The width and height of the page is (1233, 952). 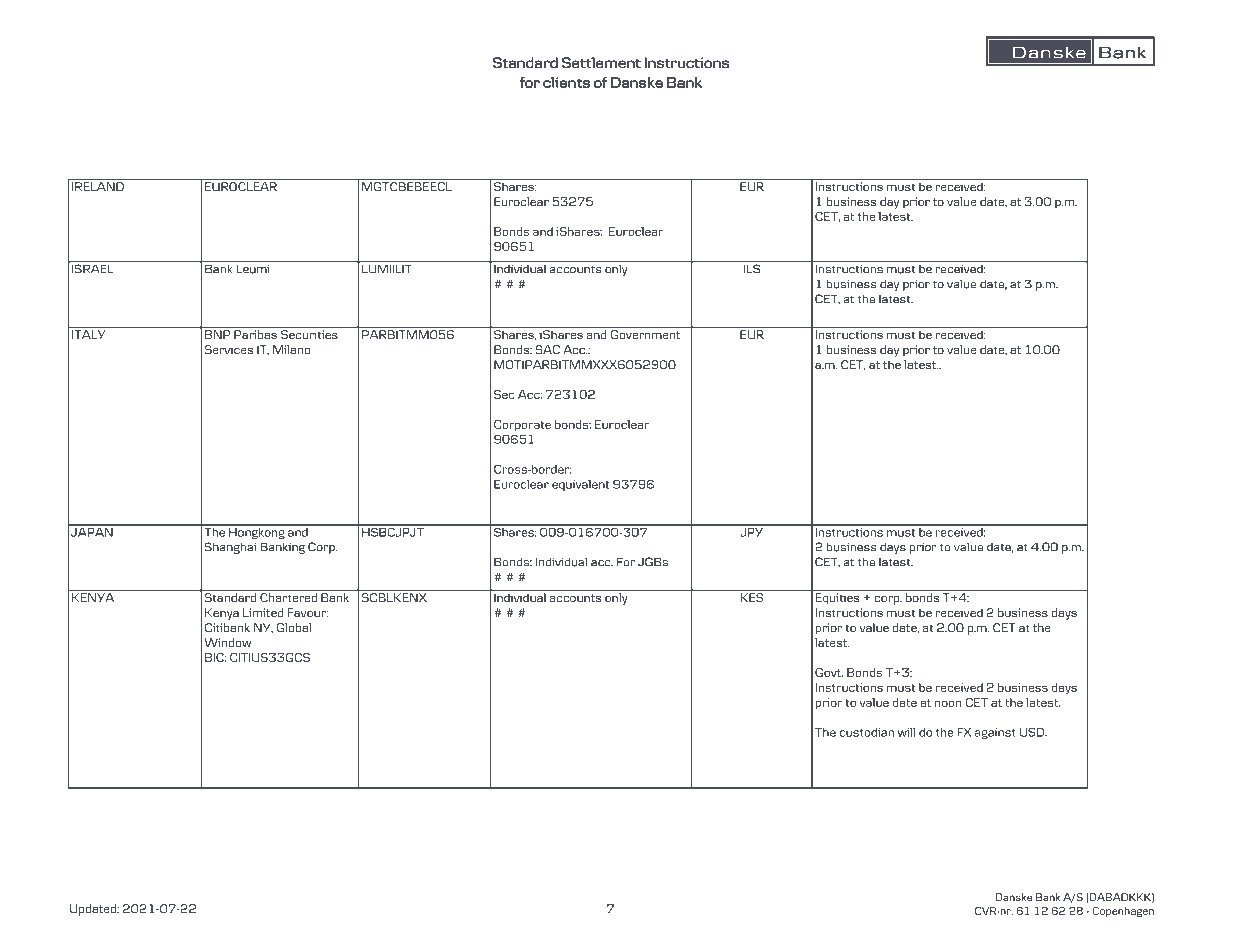 I want to click on noon, so click(x=948, y=703).
